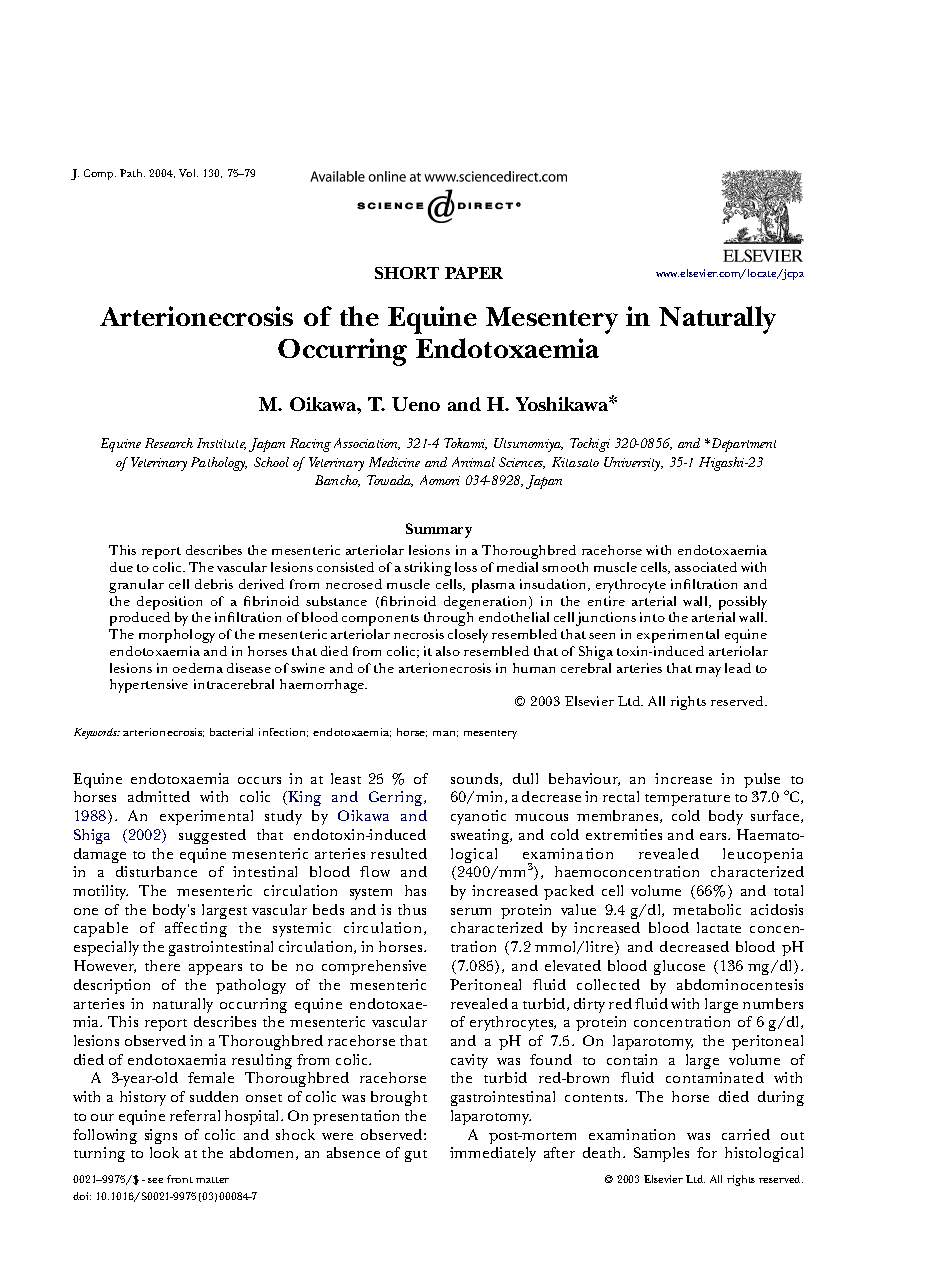  Describe the element at coordinates (169, 443) in the document. I see `Research` at that location.
